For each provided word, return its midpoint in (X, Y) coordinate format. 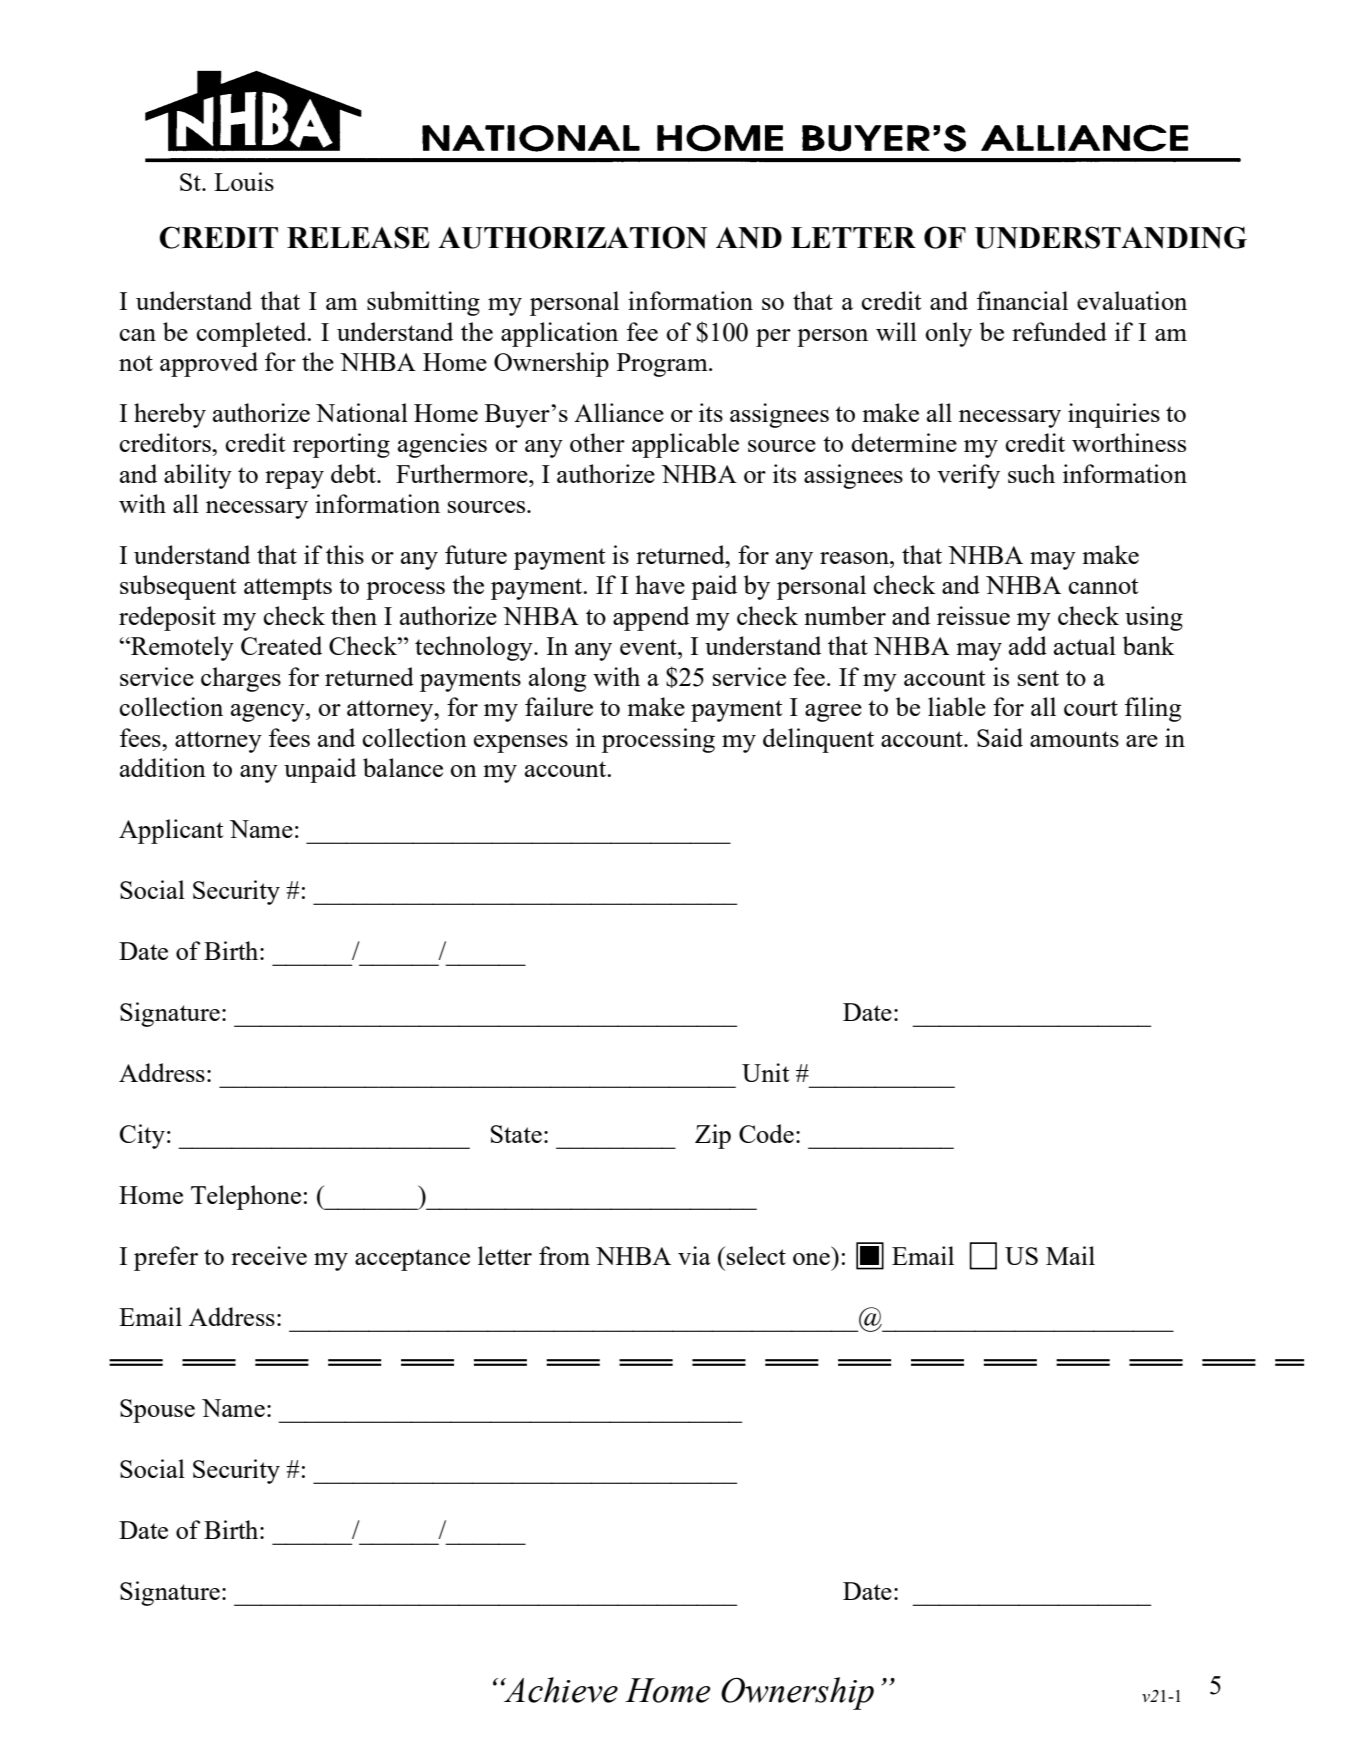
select (756, 1255)
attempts (288, 589)
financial (1022, 300)
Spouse (157, 1411)
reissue (973, 615)
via (694, 1255)
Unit (765, 1072)
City (142, 1136)
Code (766, 1133)
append (651, 618)
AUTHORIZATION (572, 237)
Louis (244, 181)
